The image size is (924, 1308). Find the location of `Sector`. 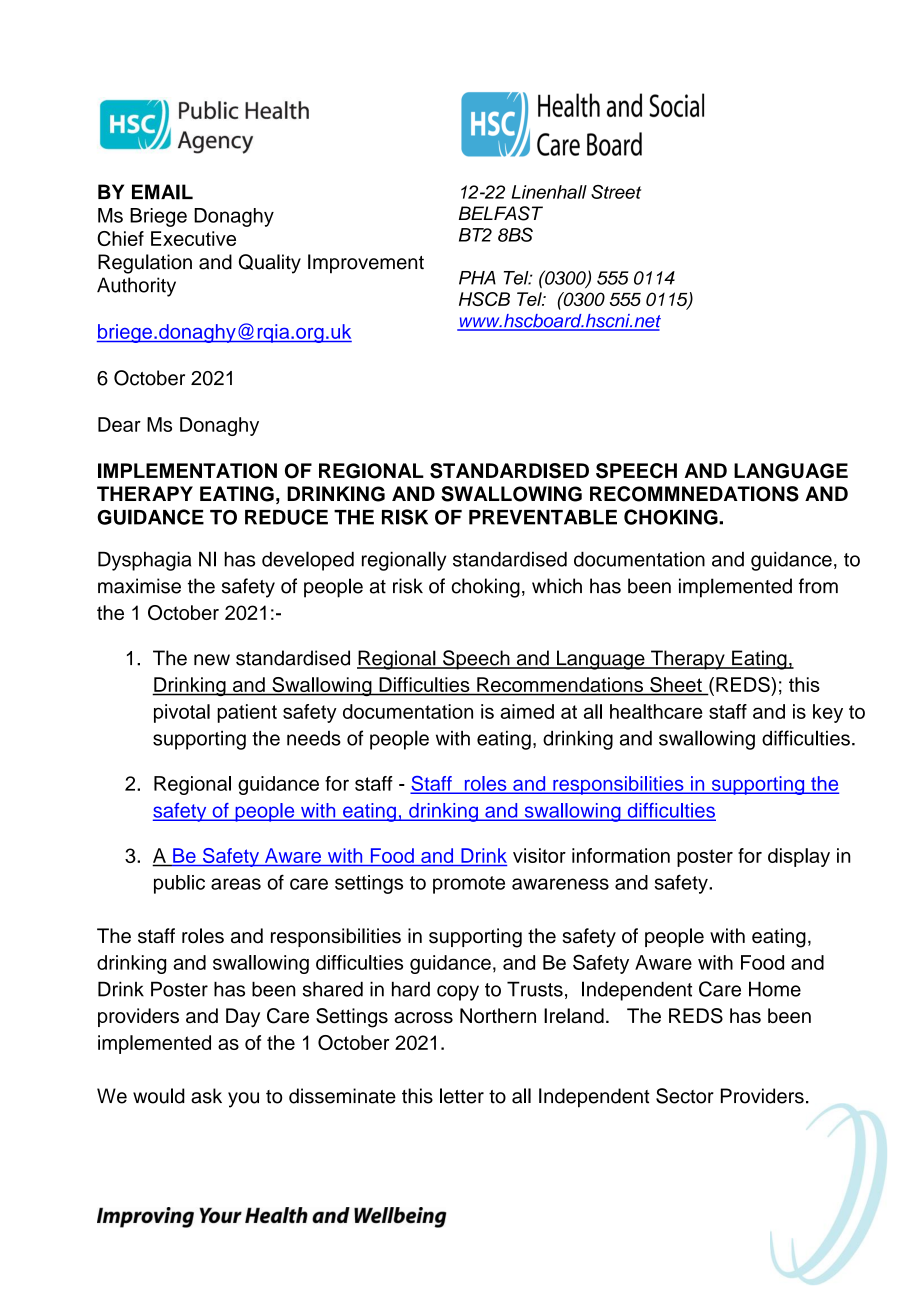

Sector is located at coordinates (685, 1096).
